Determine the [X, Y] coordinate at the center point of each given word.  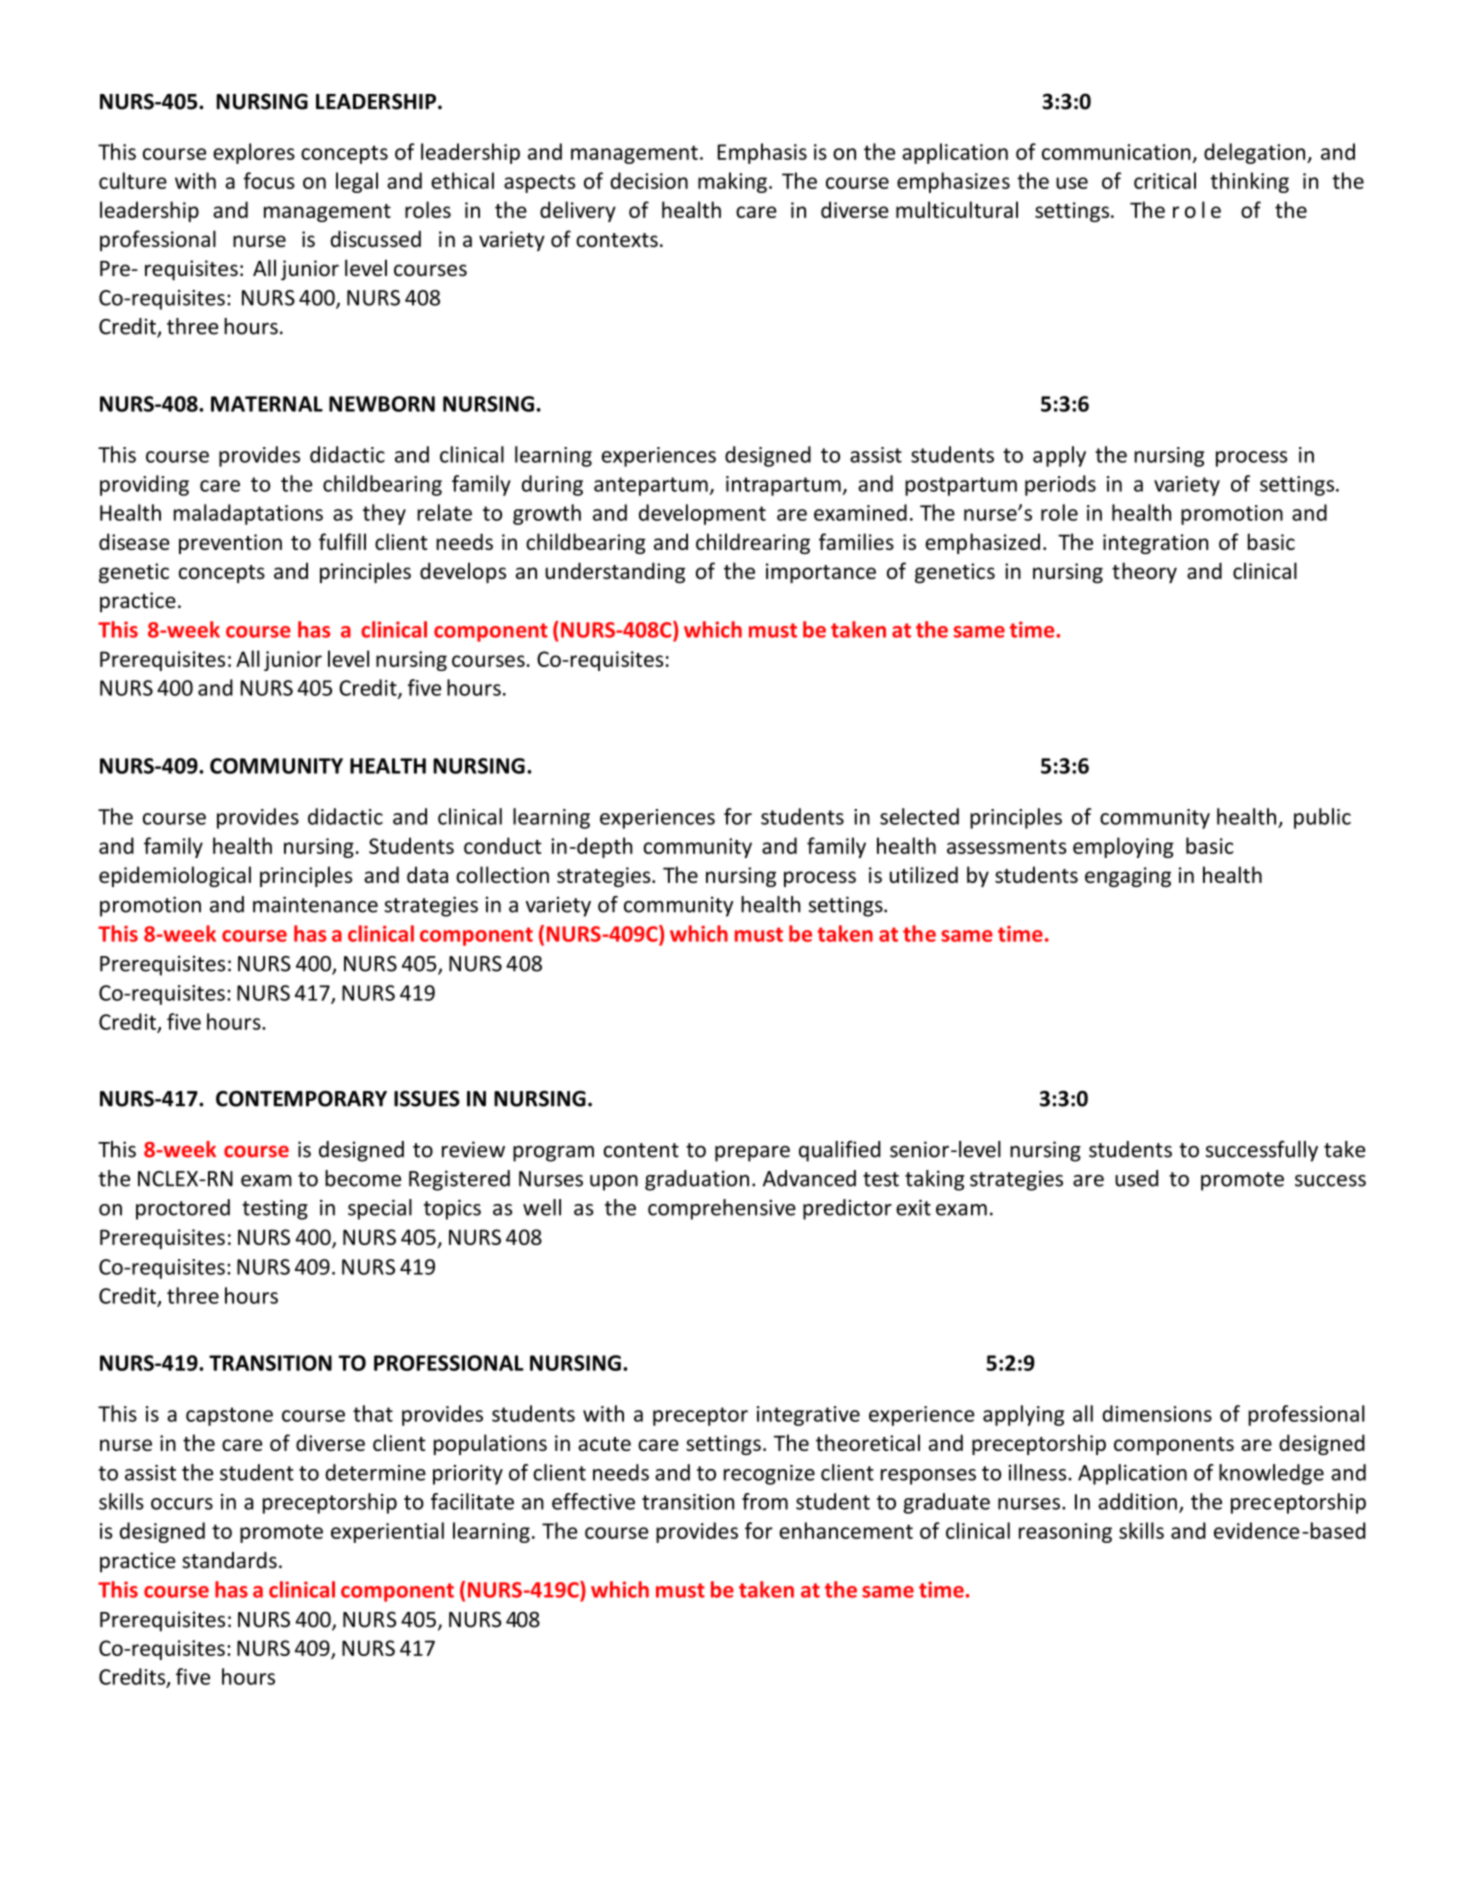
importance [821, 573]
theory [1144, 572]
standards [229, 1560]
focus [269, 180]
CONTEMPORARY [301, 1099]
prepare [752, 1154]
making [732, 182]
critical [1165, 180]
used [1136, 1178]
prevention [230, 544]
